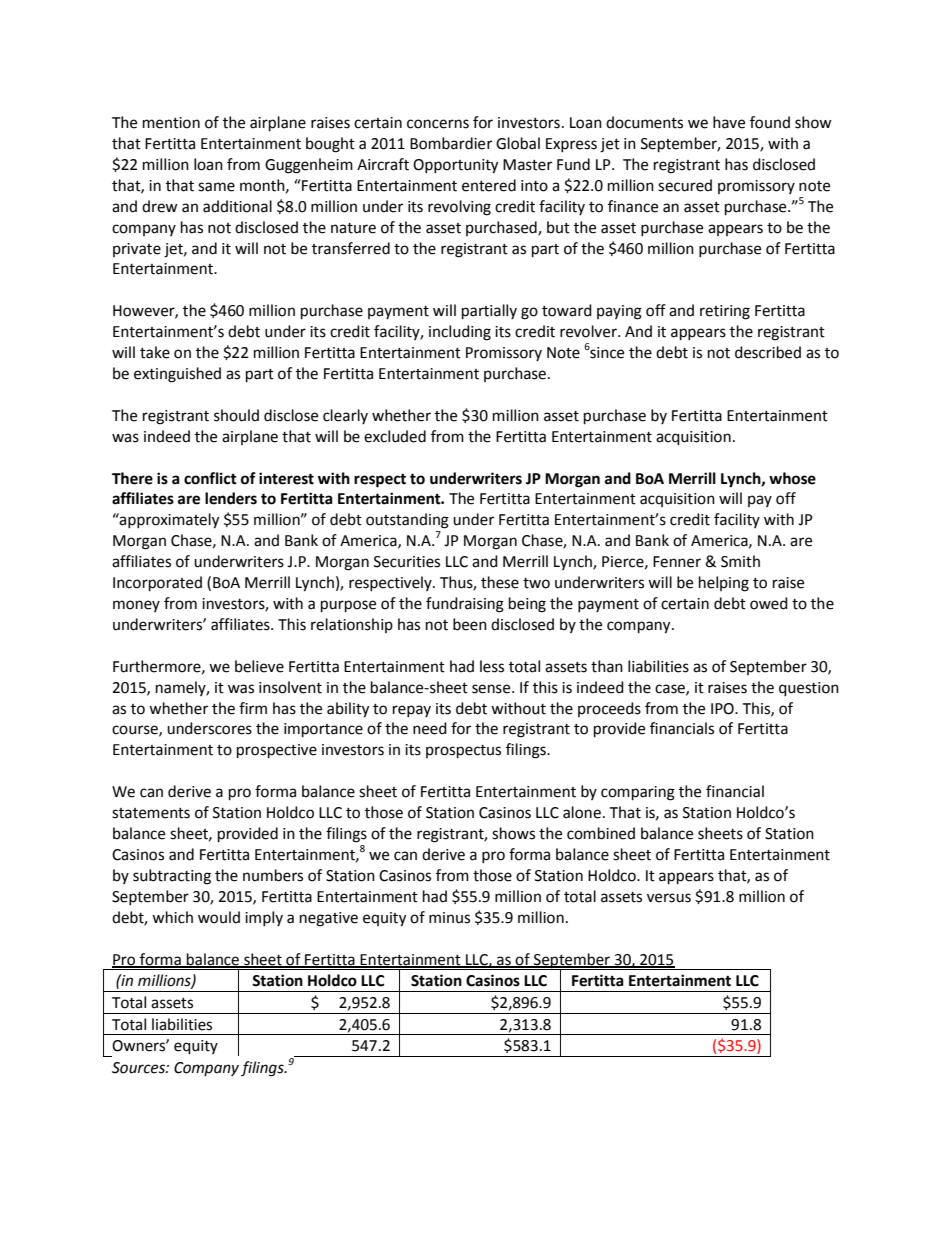 Image resolution: width=952 pixels, height=1233 pixels. What do you see at coordinates (500, 582) in the screenshot?
I see `these` at bounding box center [500, 582].
